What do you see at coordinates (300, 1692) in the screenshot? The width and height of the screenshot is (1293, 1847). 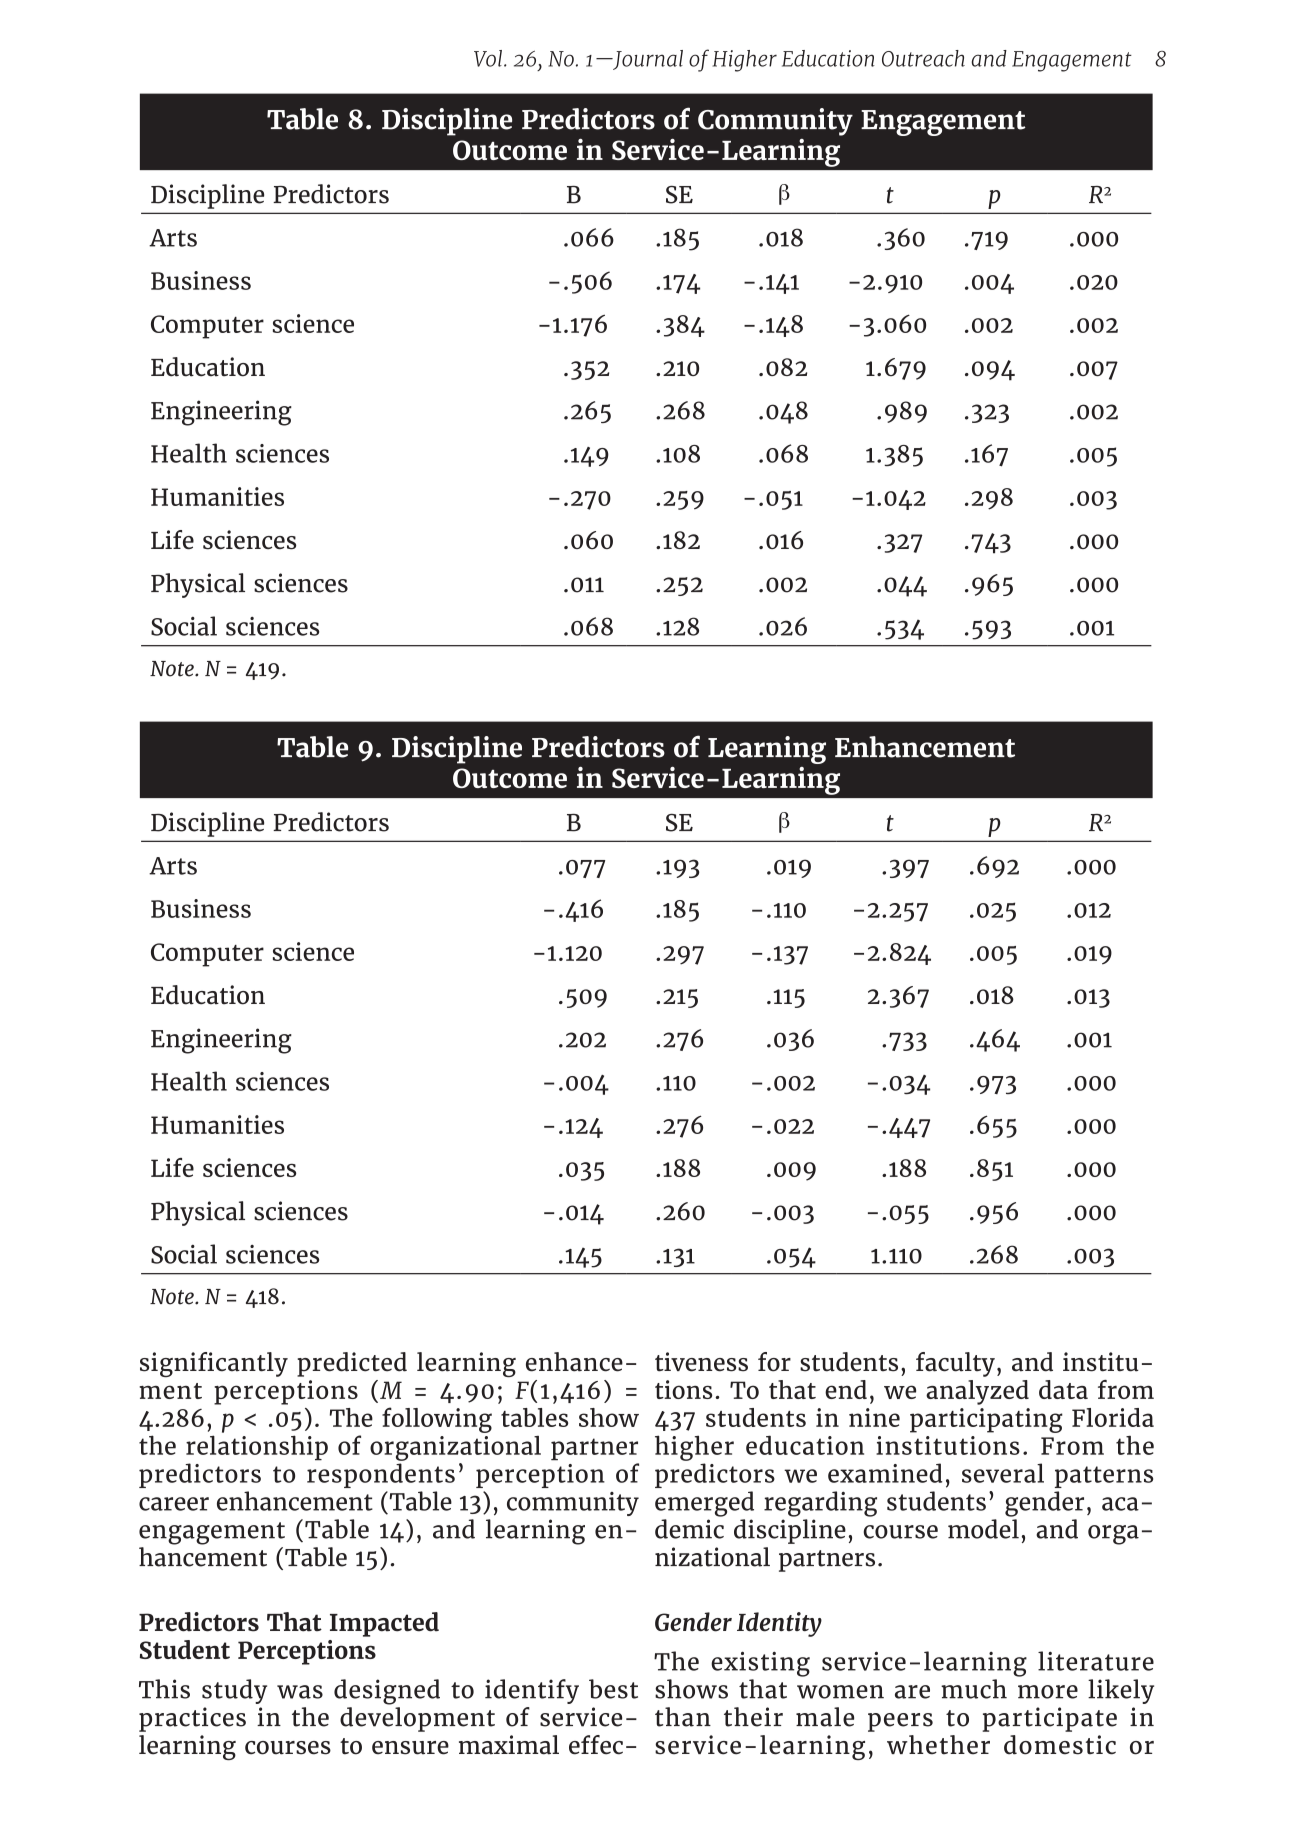 I see `was` at bounding box center [300, 1692].
